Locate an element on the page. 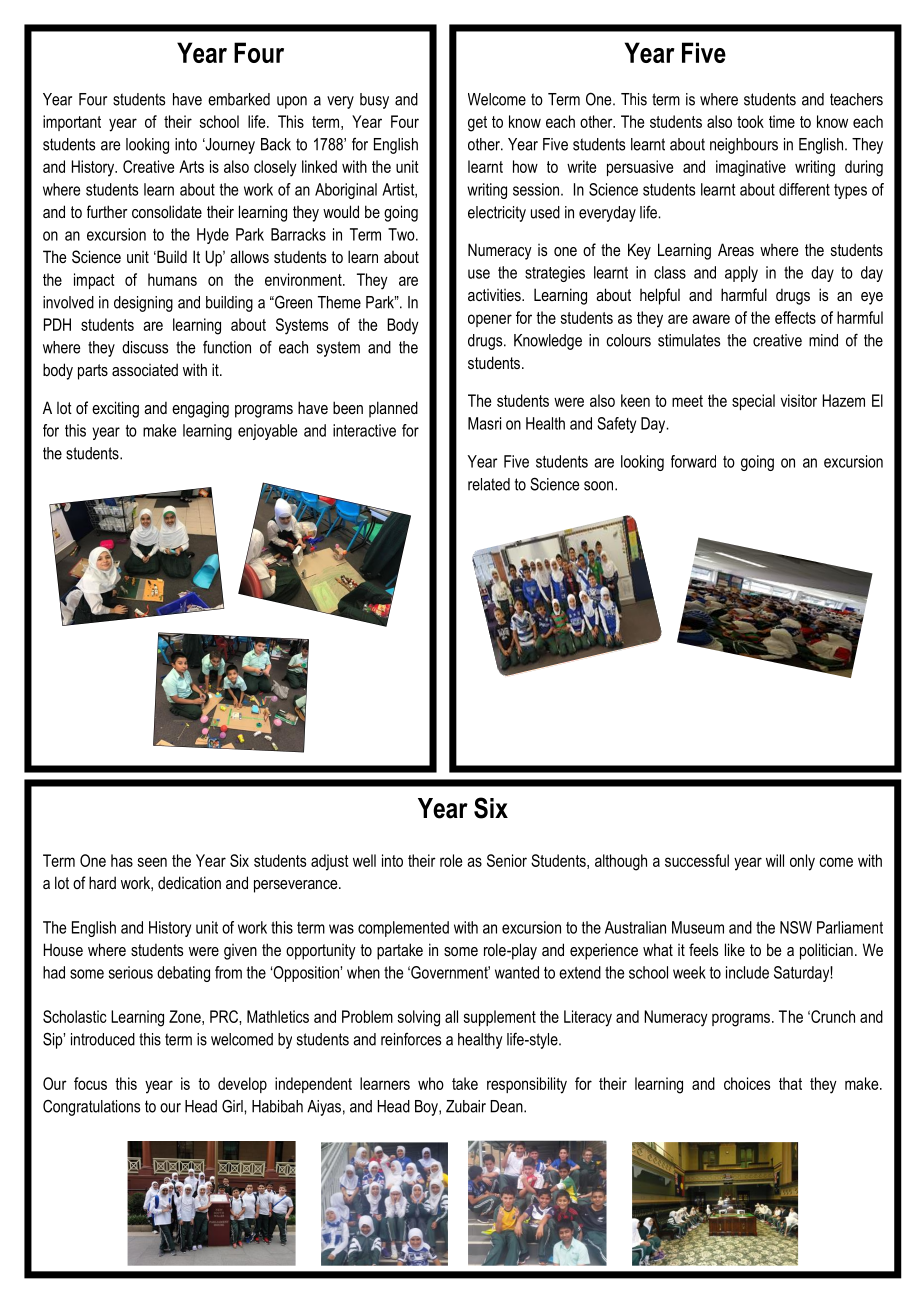 Image resolution: width=924 pixels, height=1308 pixels. time is located at coordinates (782, 121).
